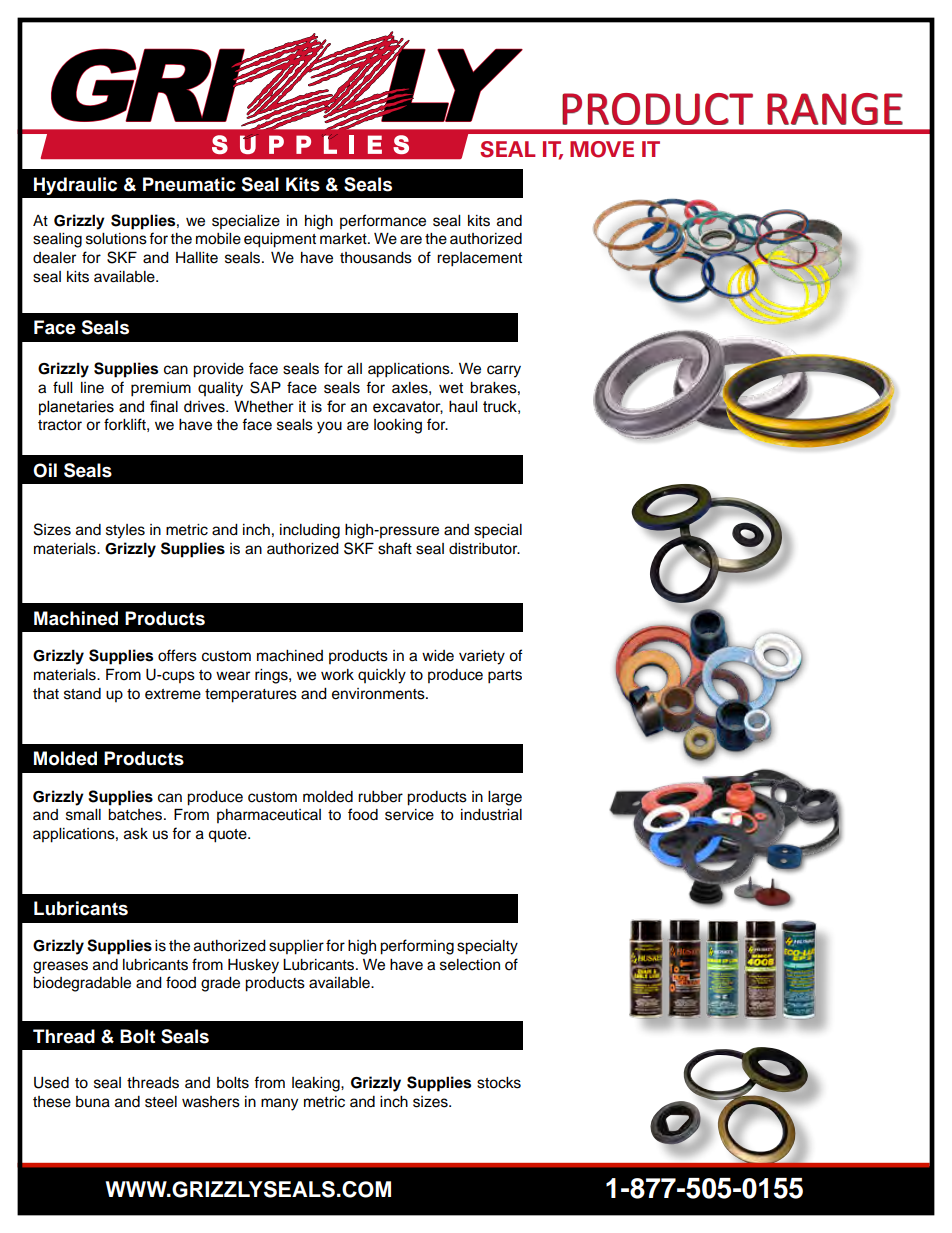 This screenshot has height=1233, width=952. I want to click on performance, so click(383, 221).
